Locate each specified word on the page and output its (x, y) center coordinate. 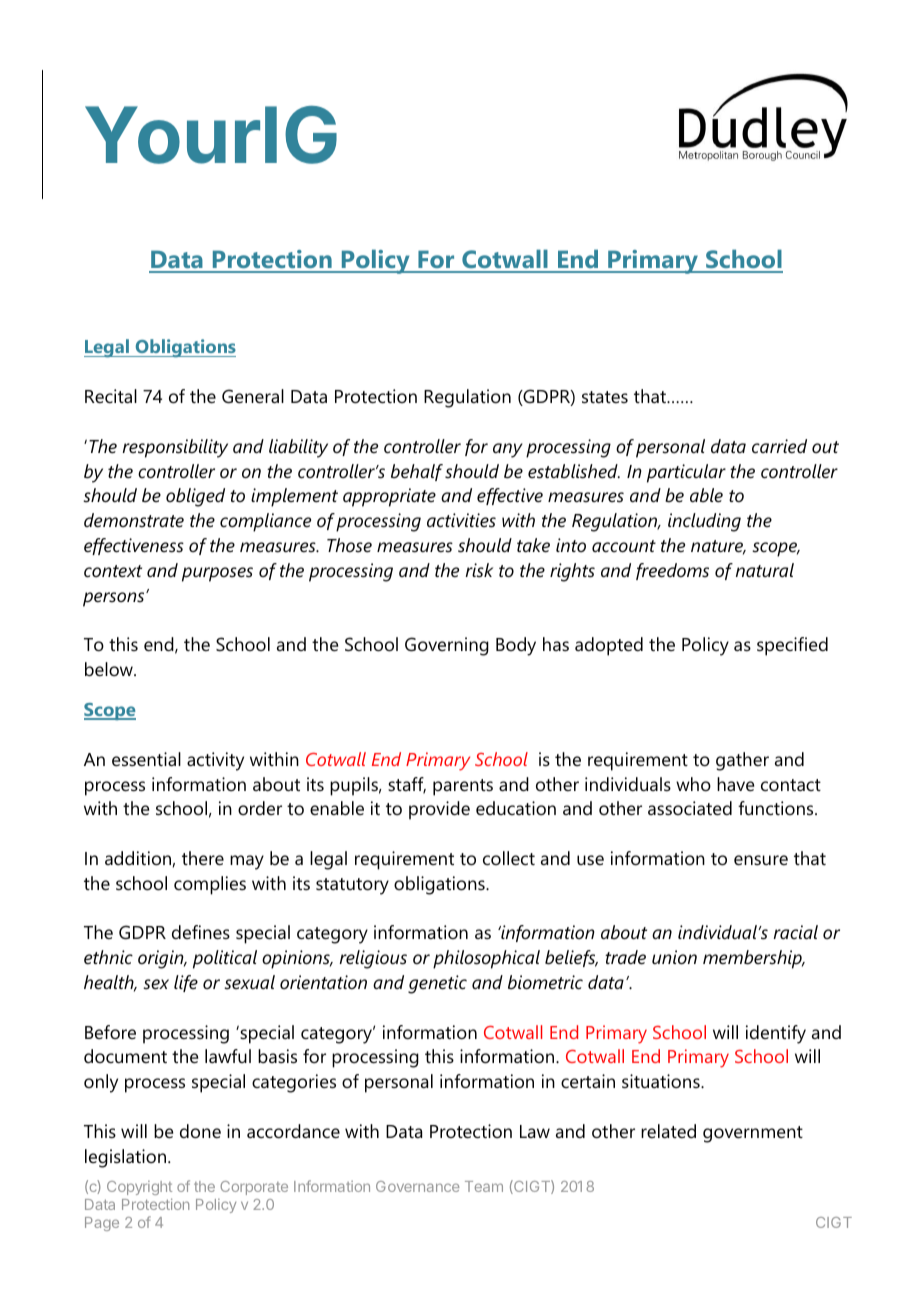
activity (215, 761)
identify (776, 1034)
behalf (417, 472)
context (113, 571)
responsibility (175, 448)
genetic (437, 984)
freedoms (672, 571)
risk (479, 570)
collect (509, 858)
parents (463, 787)
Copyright (139, 1188)
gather (742, 761)
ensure (761, 860)
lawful (228, 1056)
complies (210, 885)
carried (779, 446)
